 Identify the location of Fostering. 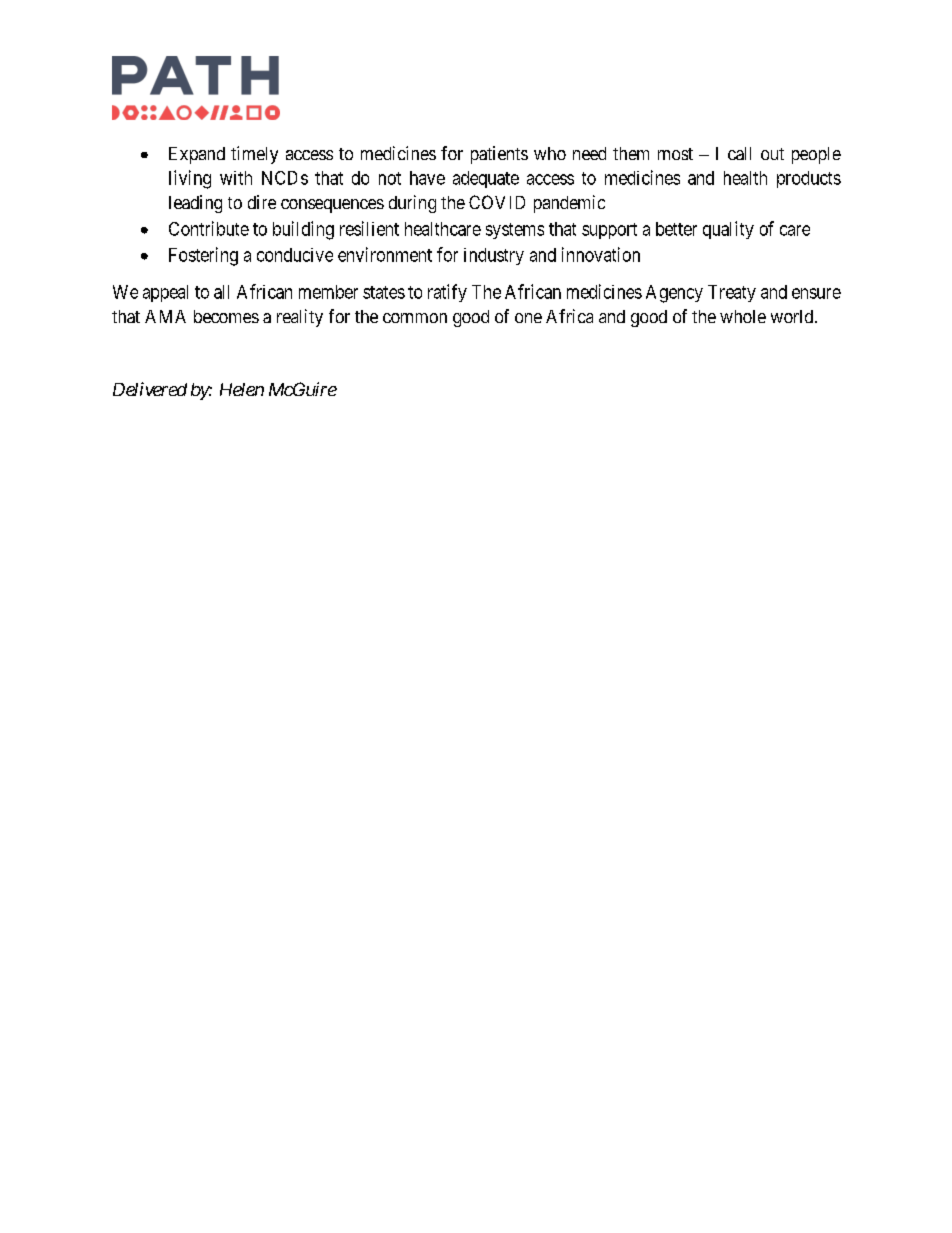
(203, 256).
